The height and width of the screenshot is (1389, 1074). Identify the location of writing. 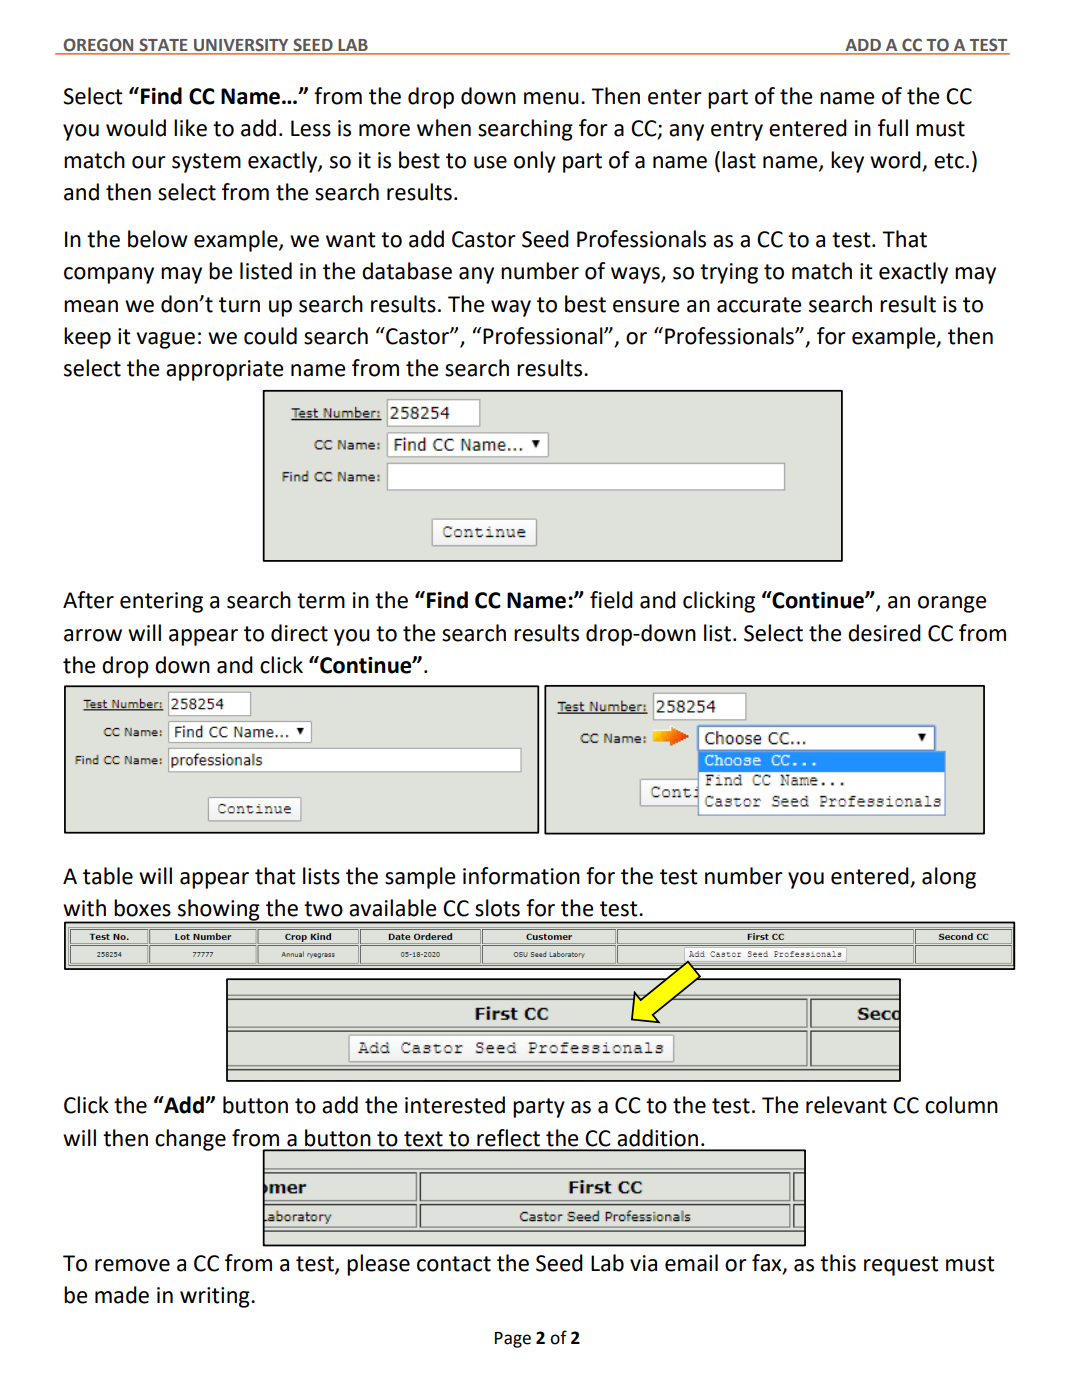
(216, 1297).
